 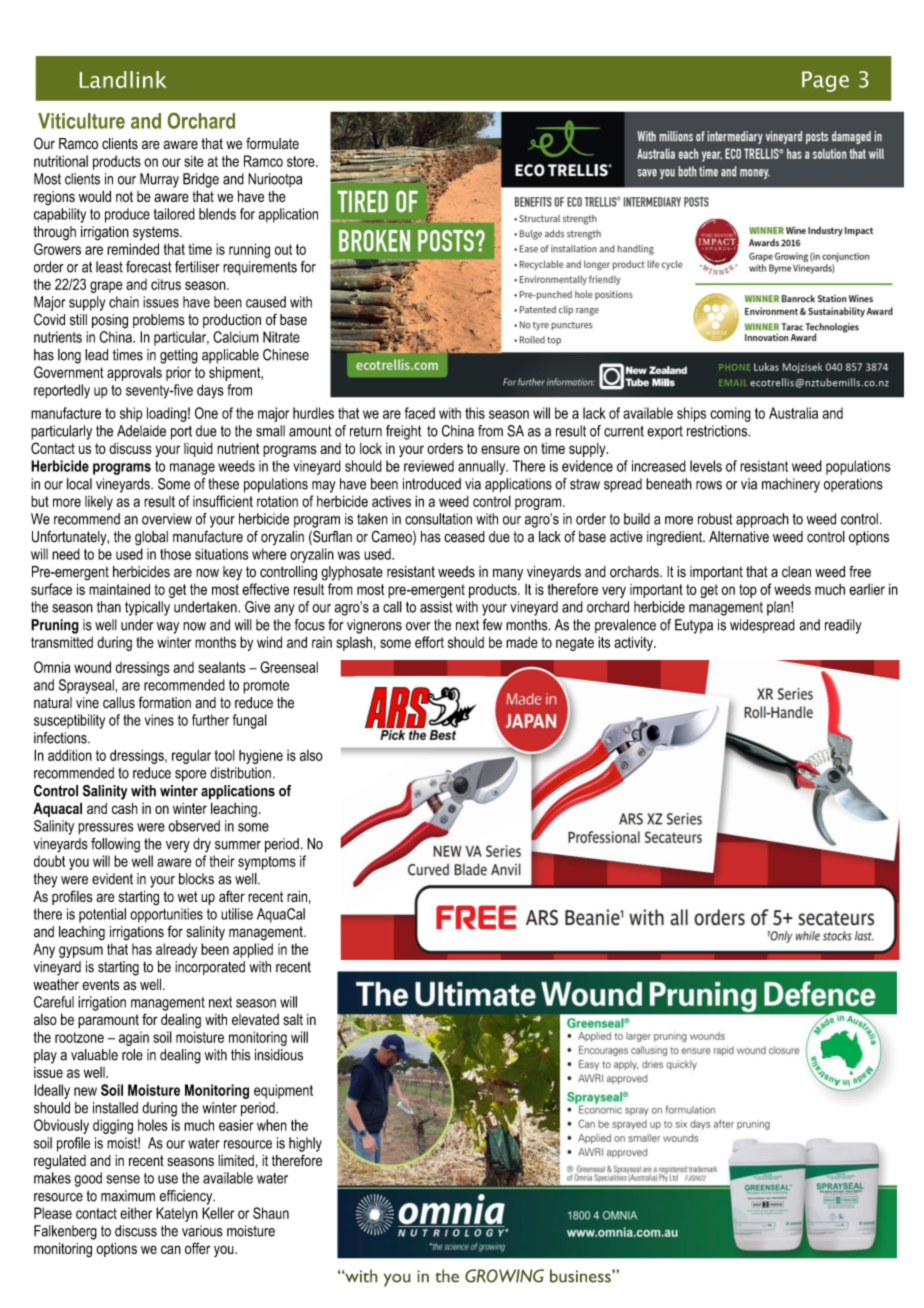 I want to click on activity, so click(x=634, y=643).
